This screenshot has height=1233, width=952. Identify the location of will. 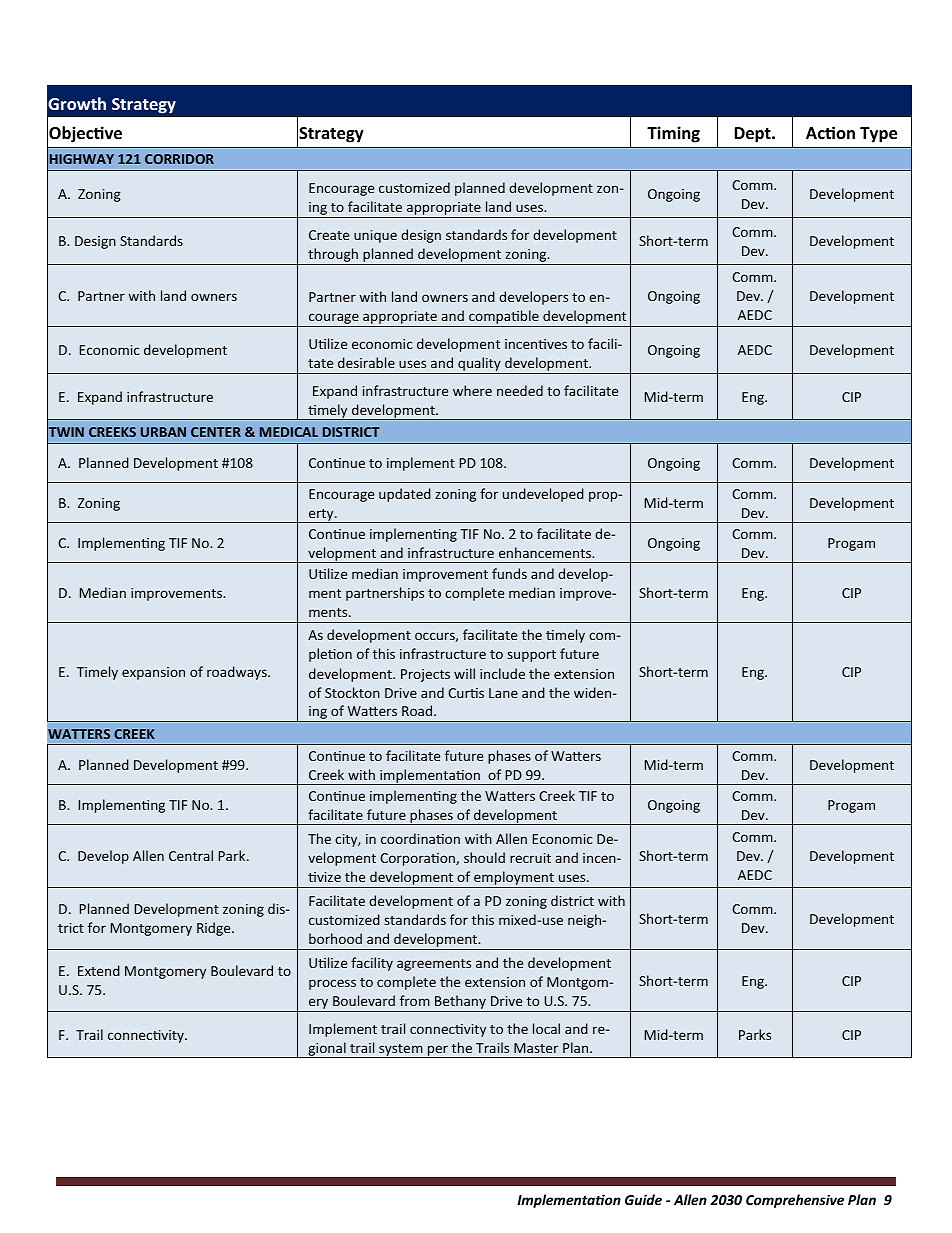
(464, 673).
